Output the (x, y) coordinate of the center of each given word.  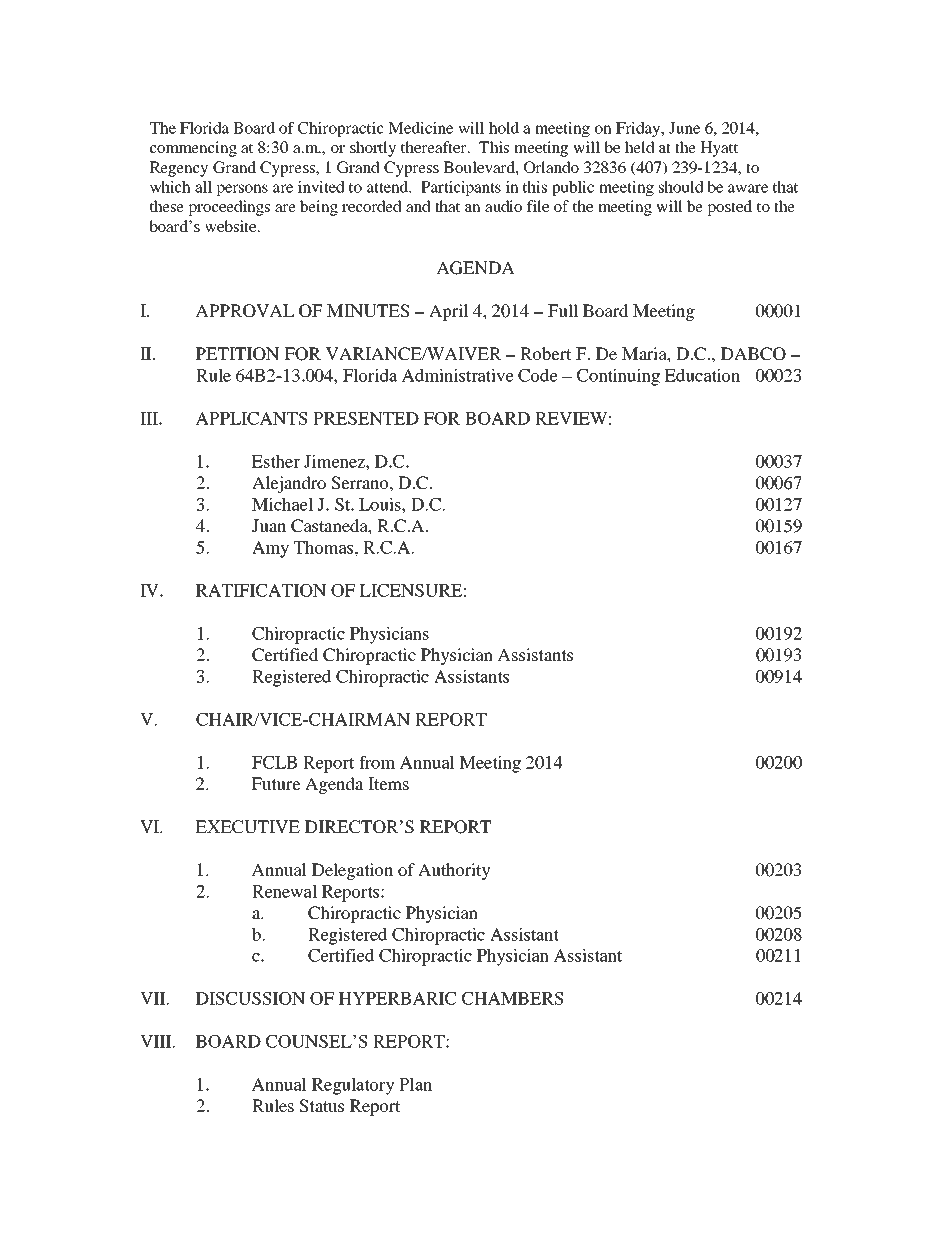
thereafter (435, 147)
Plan (415, 1084)
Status (322, 1106)
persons (242, 190)
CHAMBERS (512, 998)
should (681, 187)
